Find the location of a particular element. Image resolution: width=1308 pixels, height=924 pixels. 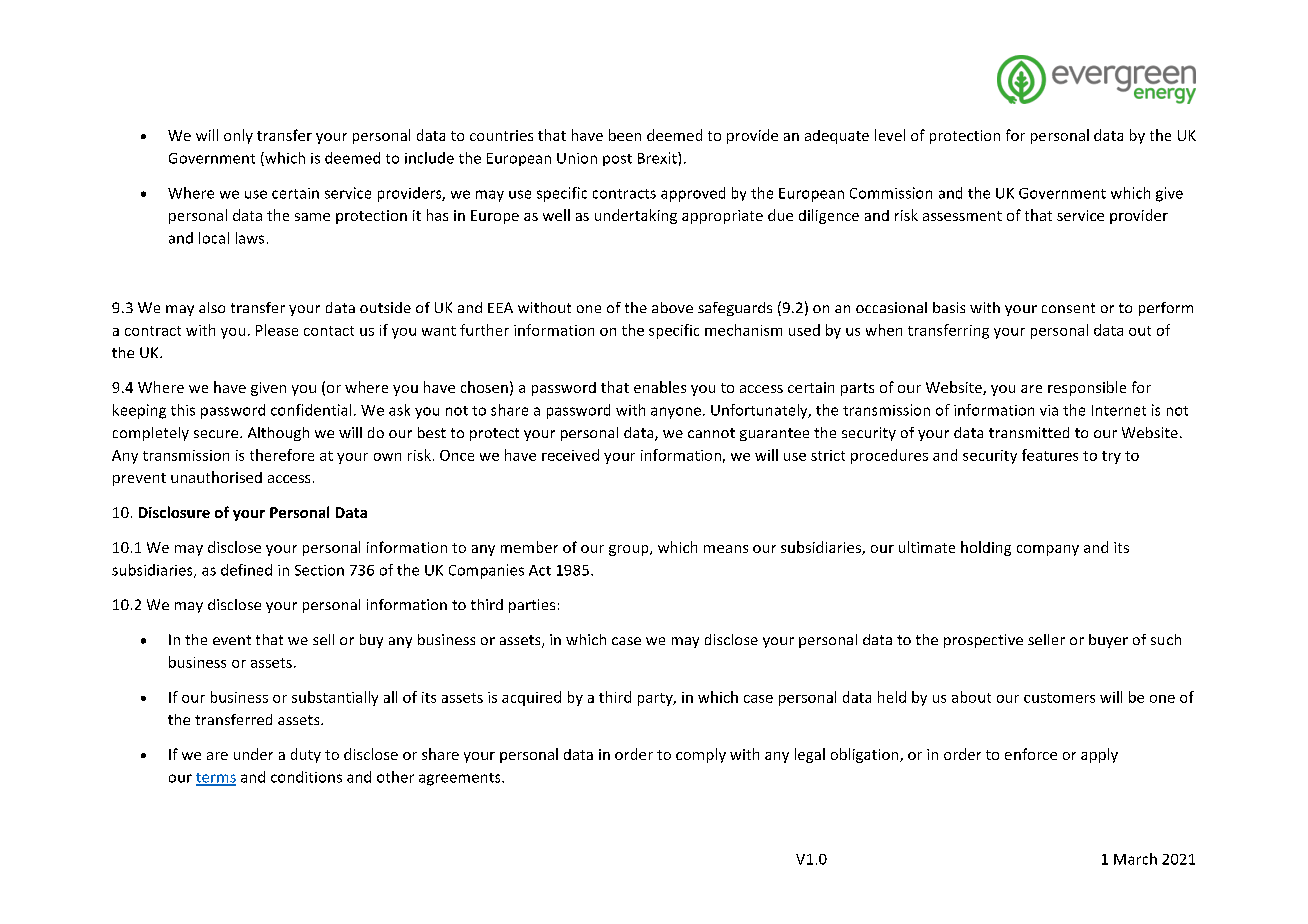

comply is located at coordinates (701, 755).
